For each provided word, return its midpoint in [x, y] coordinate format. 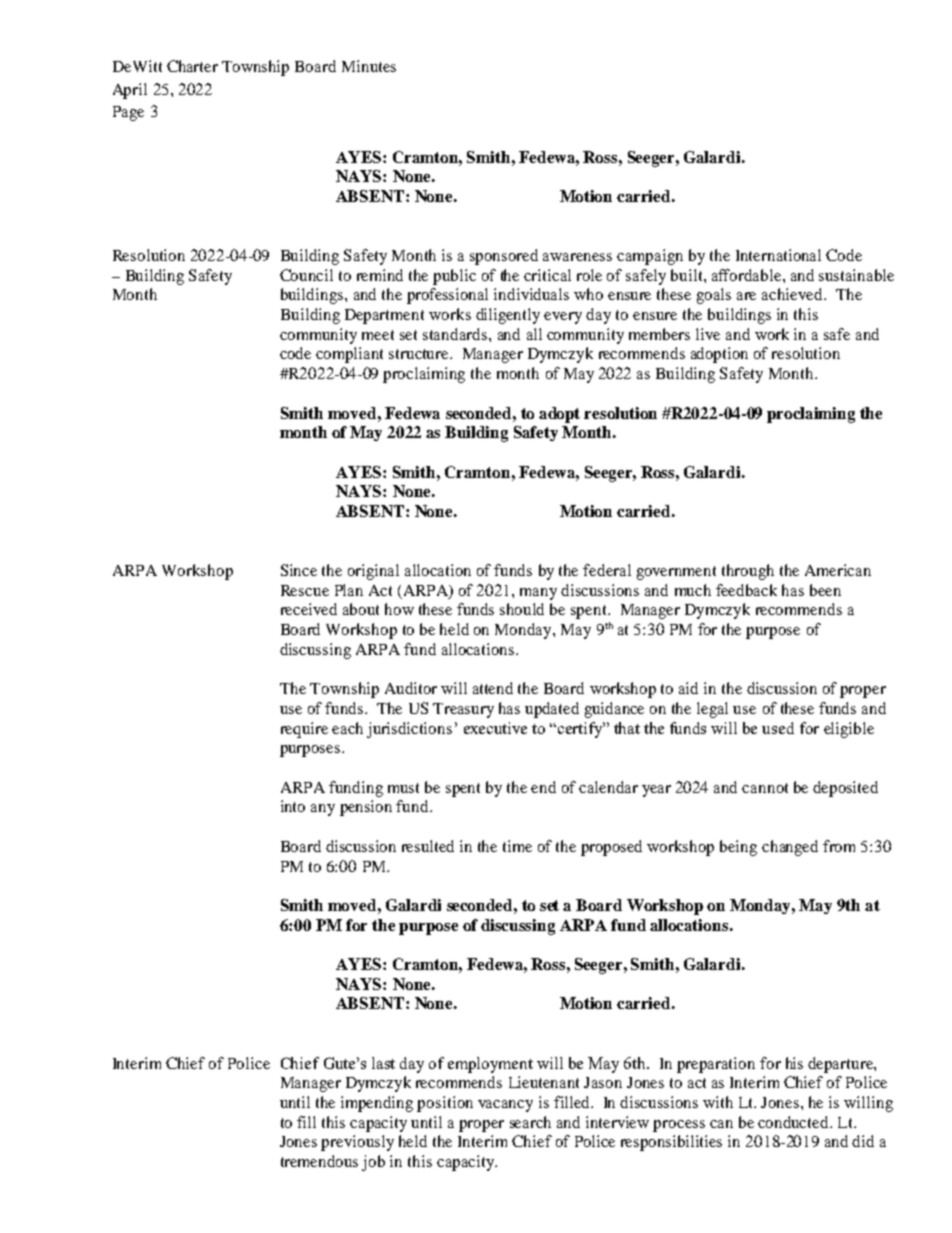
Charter [192, 66]
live [708, 334]
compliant [349, 355]
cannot [765, 788]
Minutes [369, 66]
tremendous [319, 1161]
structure [420, 354]
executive [495, 728]
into [293, 806]
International [778, 255]
